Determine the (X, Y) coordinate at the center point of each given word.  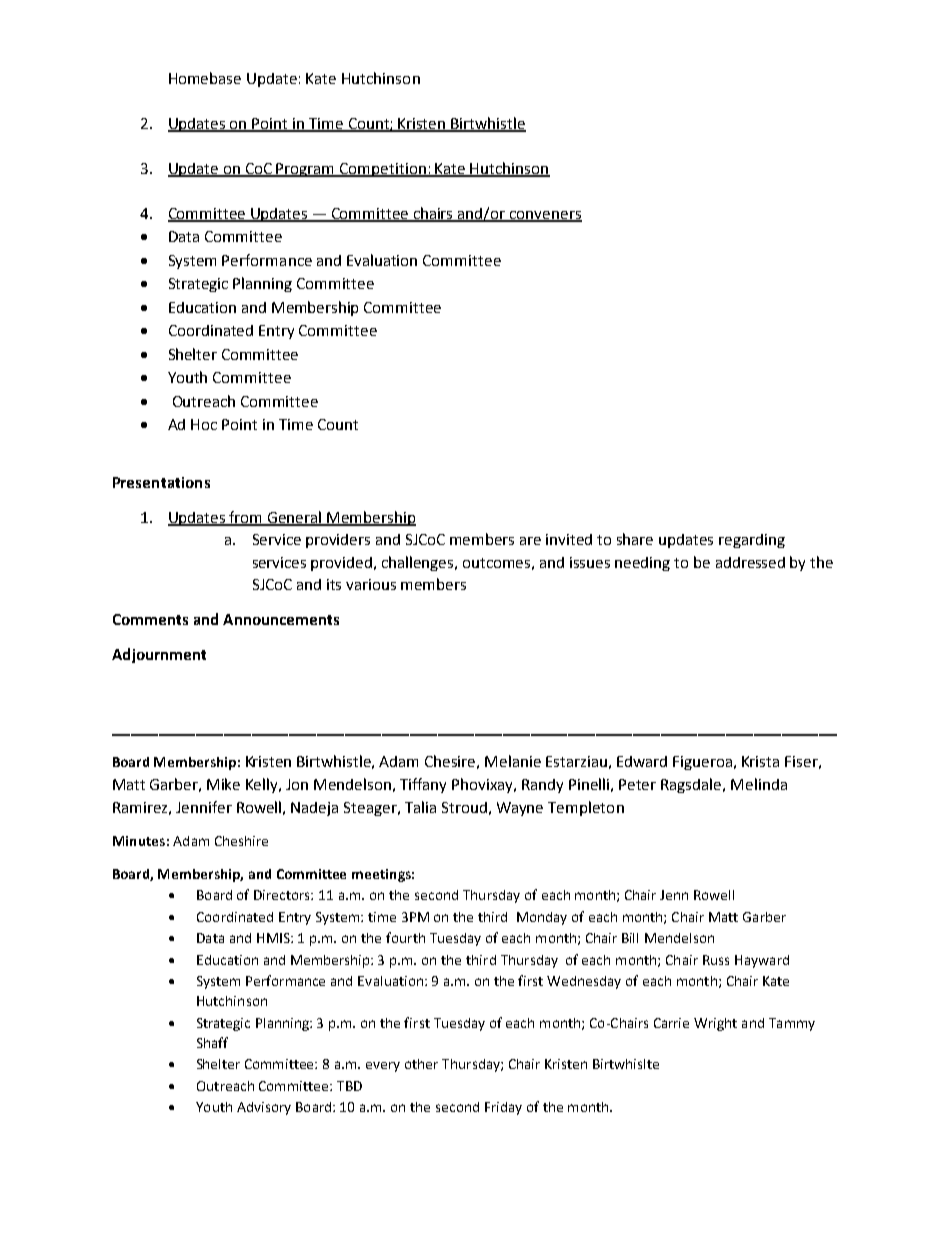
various (371, 584)
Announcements (281, 619)
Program (306, 170)
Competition (383, 170)
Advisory (264, 1108)
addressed (750, 562)
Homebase (205, 78)
